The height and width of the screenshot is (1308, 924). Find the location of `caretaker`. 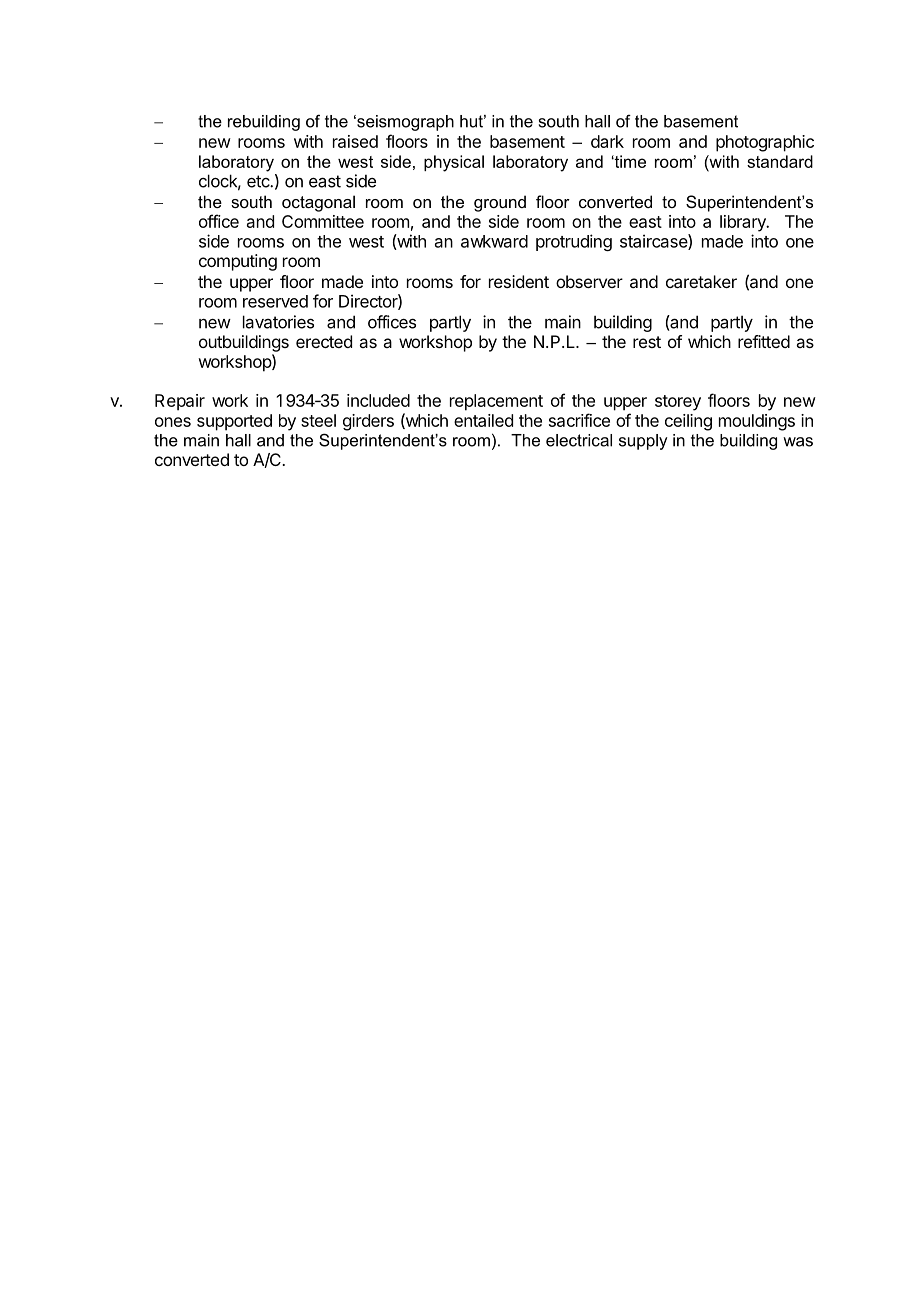

caretaker is located at coordinates (701, 281).
